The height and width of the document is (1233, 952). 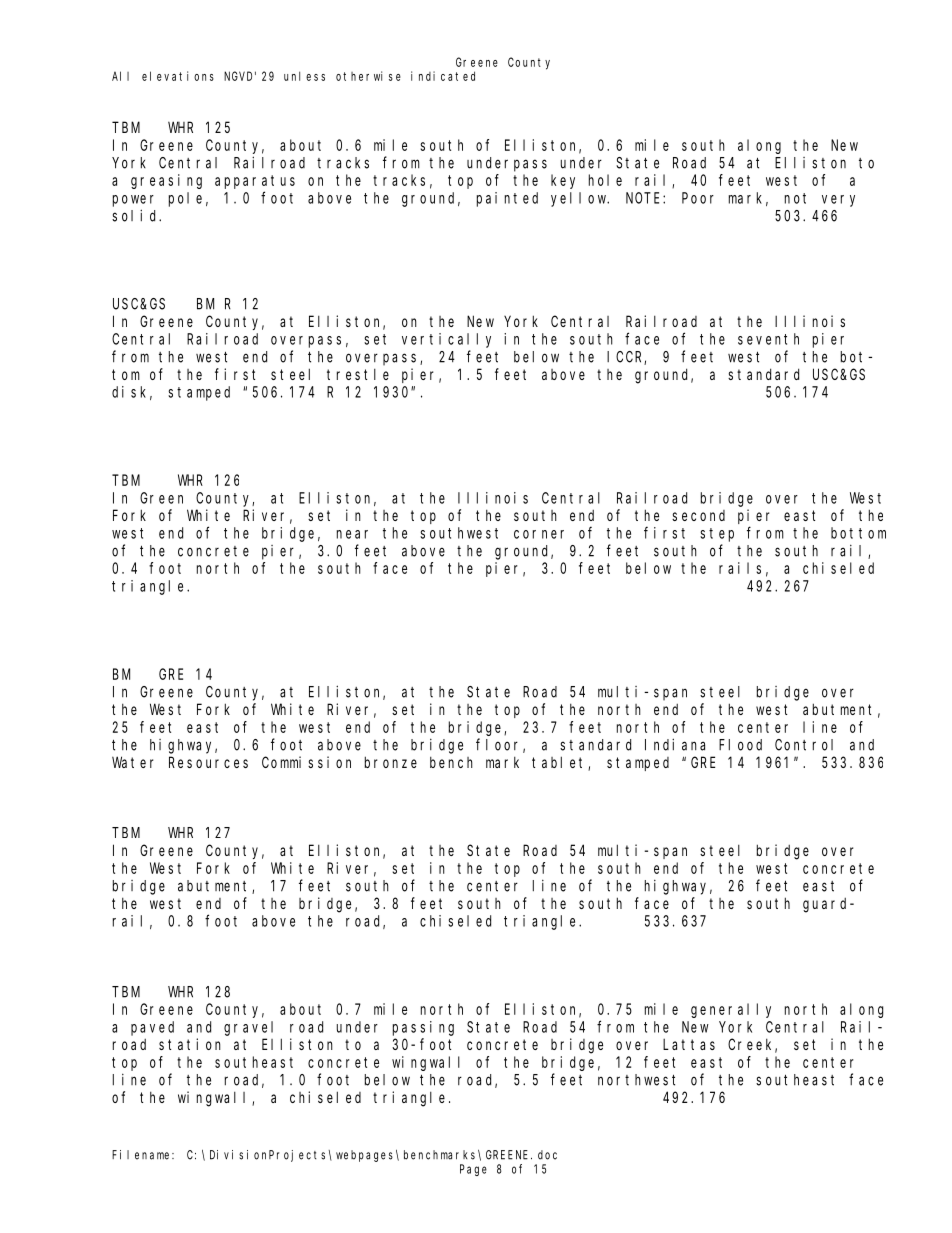 I want to click on paved, so click(x=152, y=1028).
